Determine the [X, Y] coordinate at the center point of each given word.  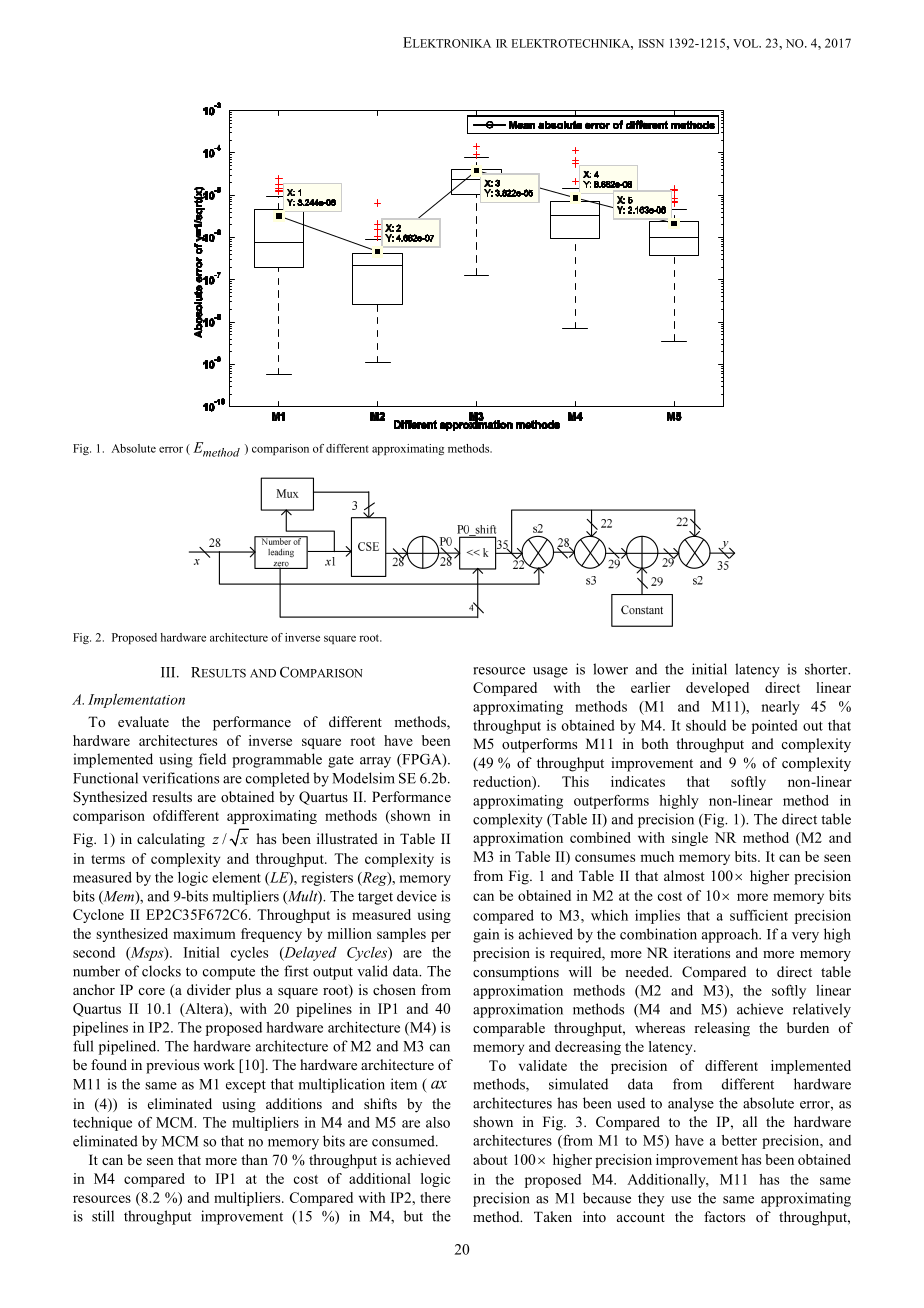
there [435, 1197]
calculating [171, 840]
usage [550, 672]
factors [724, 1216]
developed [717, 689]
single [690, 839]
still [103, 1216]
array [375, 762]
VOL [747, 43]
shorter [827, 669]
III [169, 672]
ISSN [651, 43]
